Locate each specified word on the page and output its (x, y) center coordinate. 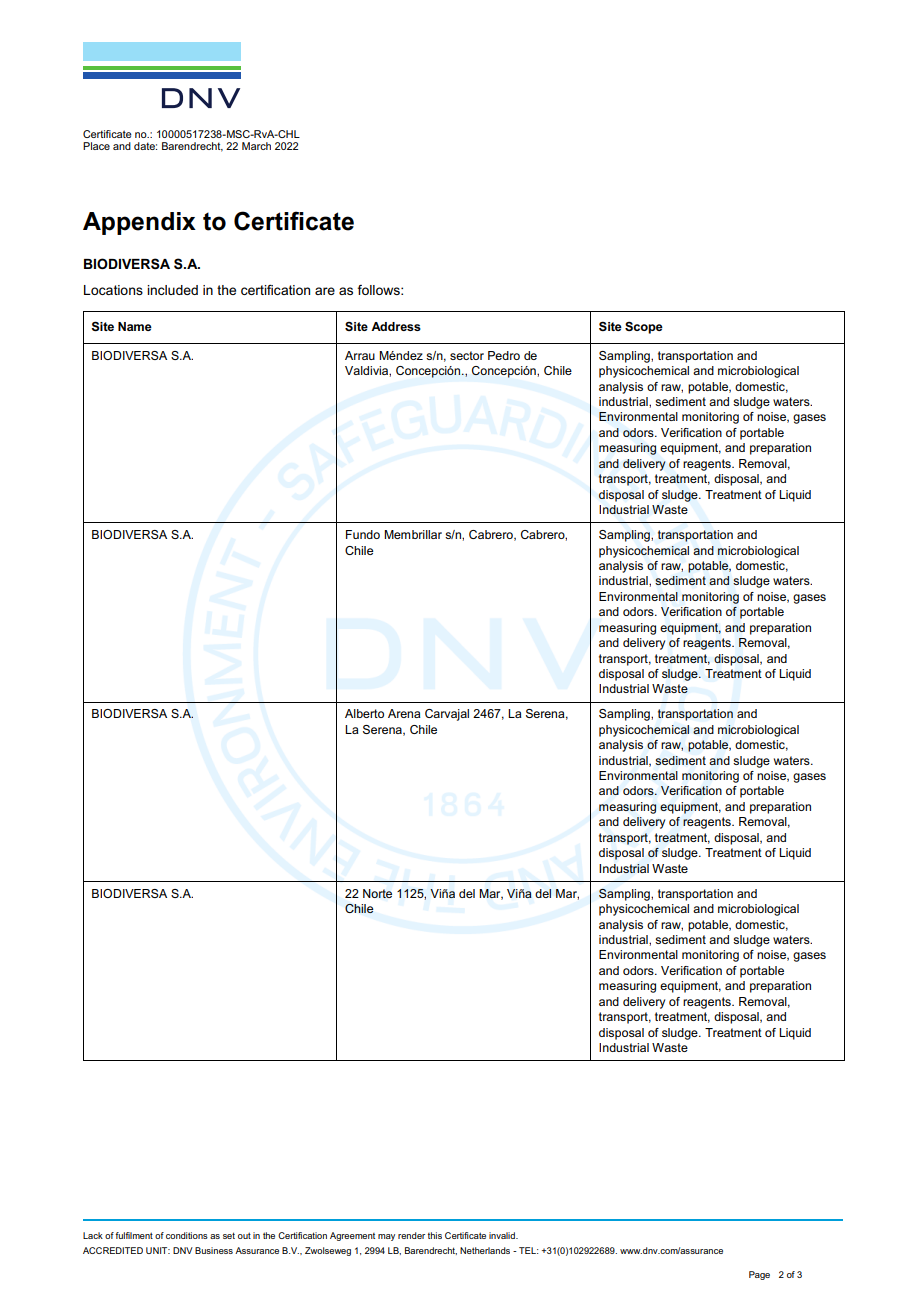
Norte (377, 893)
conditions (187, 1235)
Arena (404, 713)
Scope (644, 327)
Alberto (364, 713)
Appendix (139, 223)
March (256, 146)
